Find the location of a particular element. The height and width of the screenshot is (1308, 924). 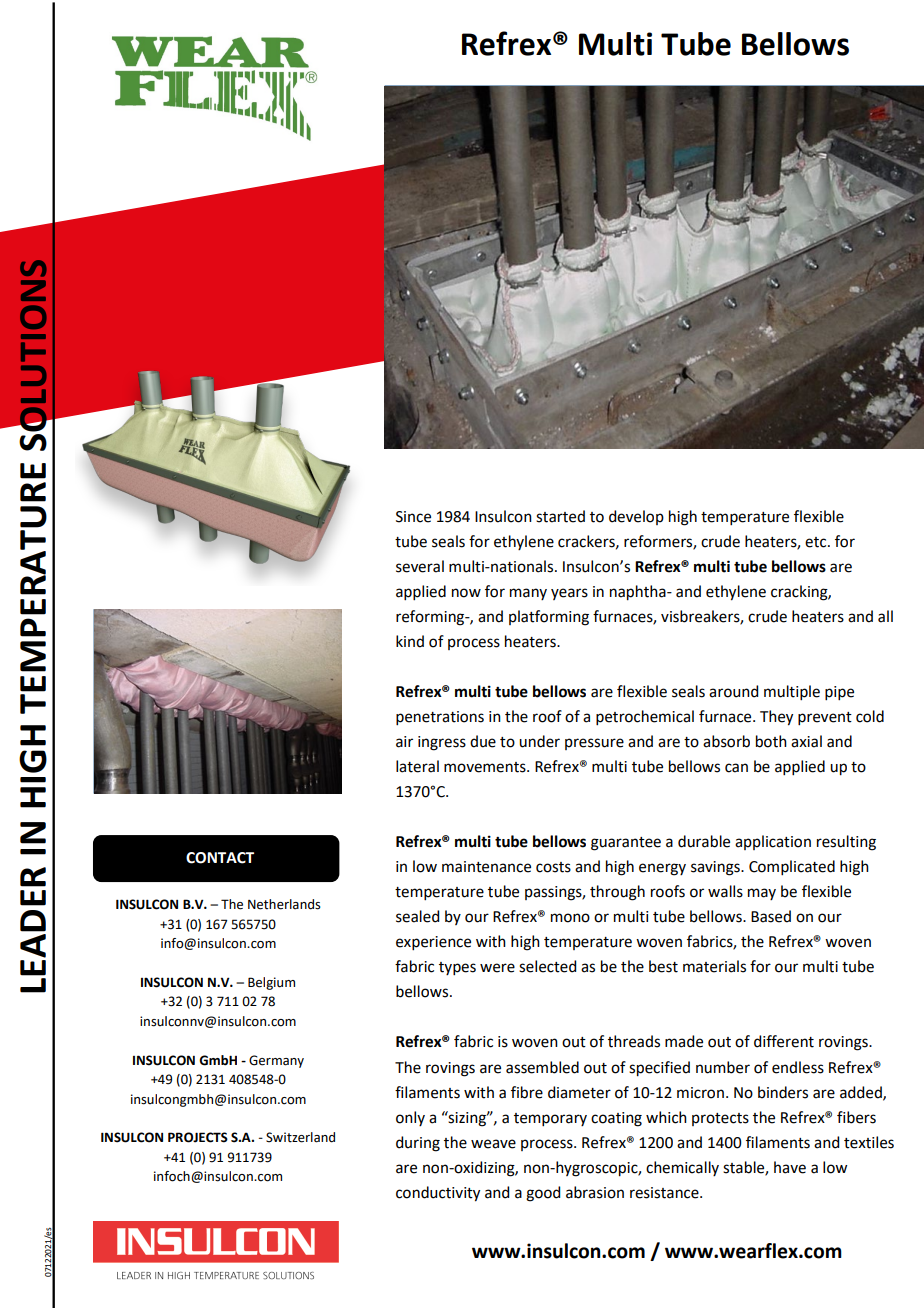

different is located at coordinates (784, 1041).
